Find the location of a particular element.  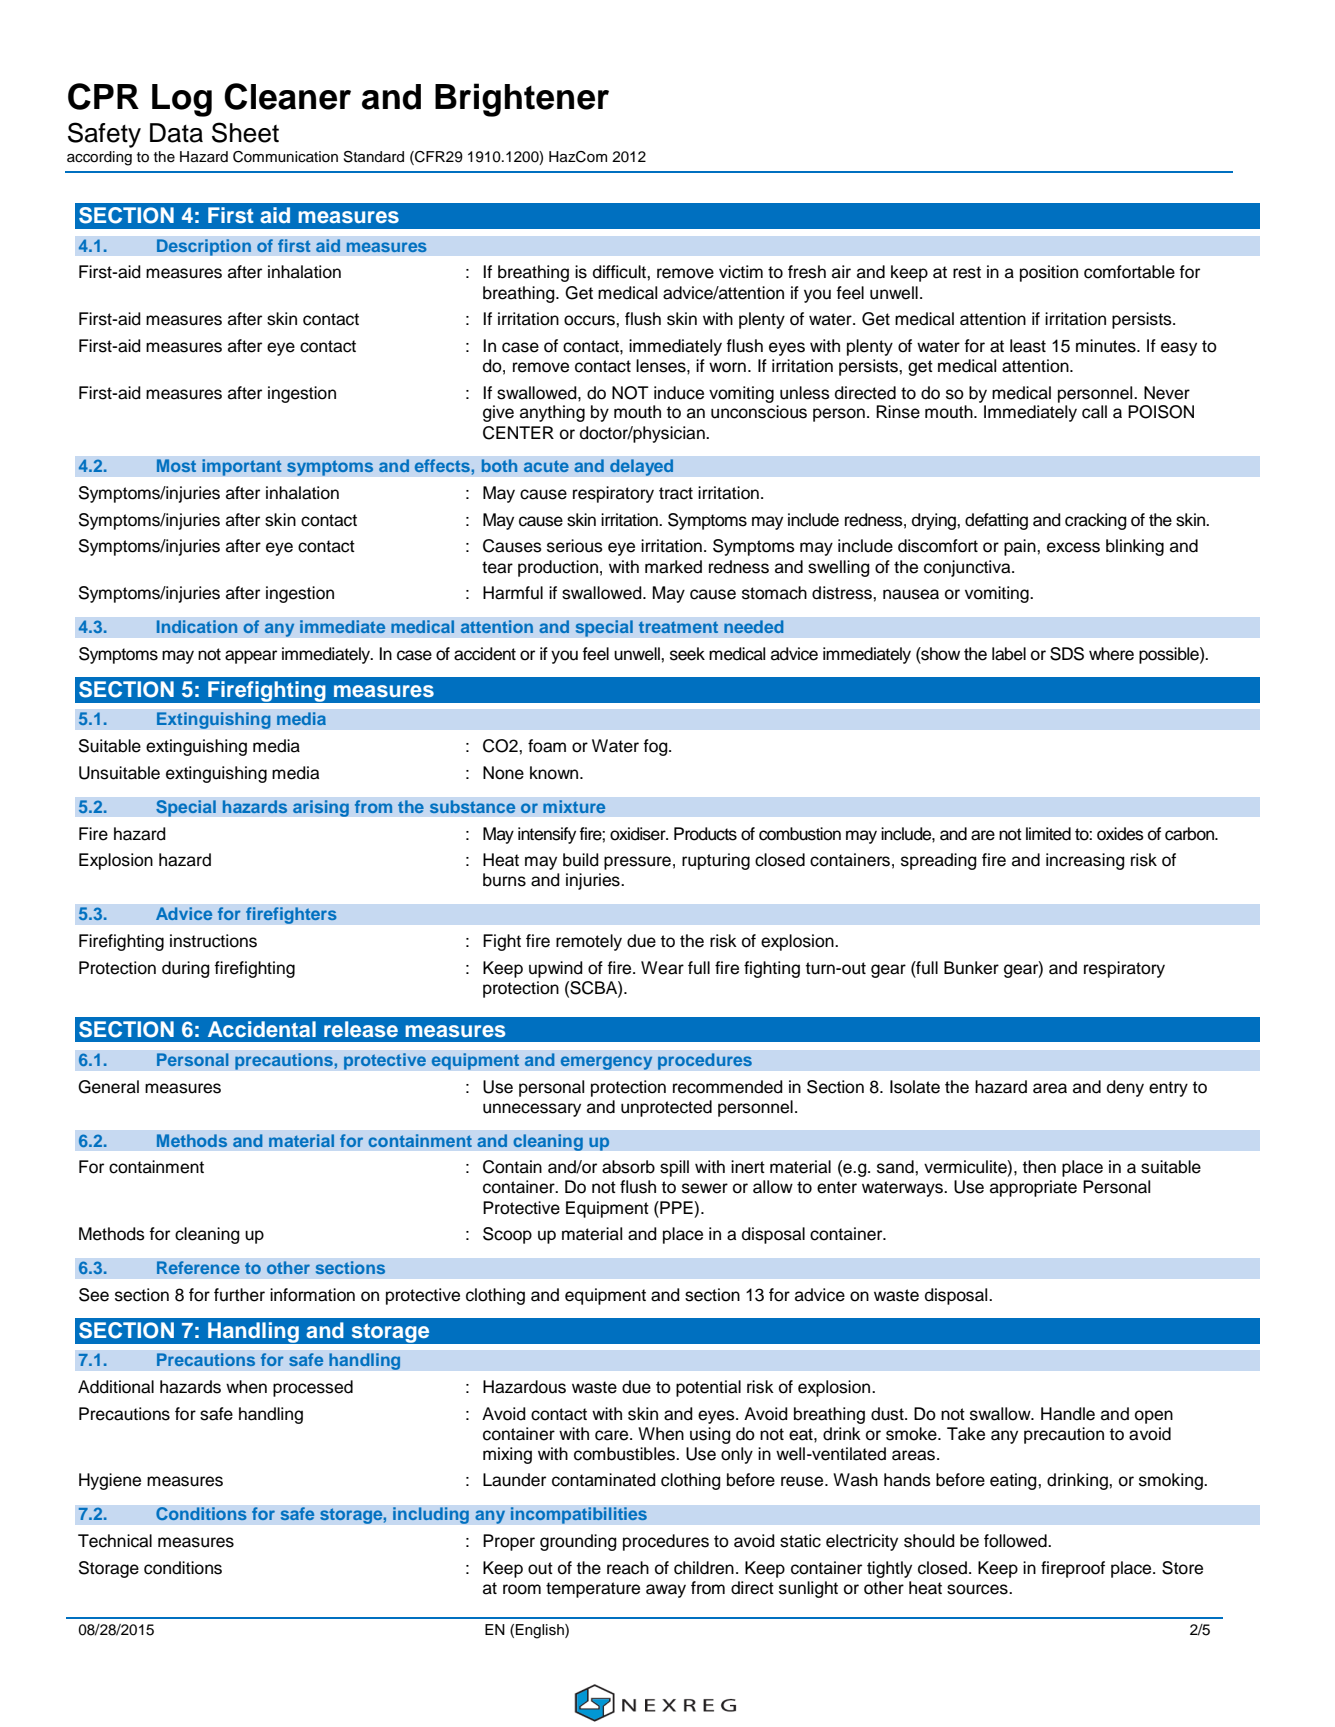

Wear is located at coordinates (662, 968).
